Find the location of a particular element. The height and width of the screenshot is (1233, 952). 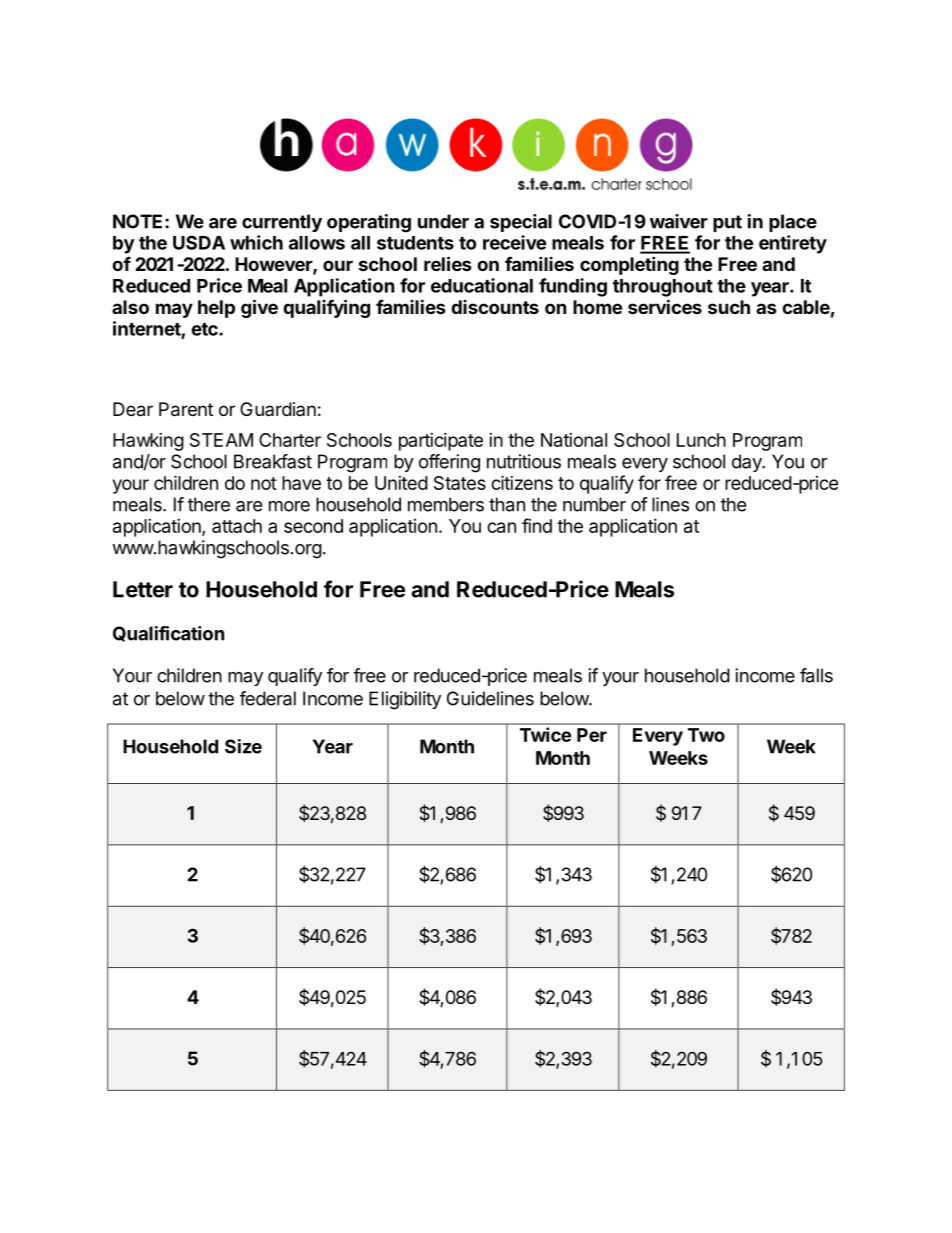

falls is located at coordinates (816, 675).
